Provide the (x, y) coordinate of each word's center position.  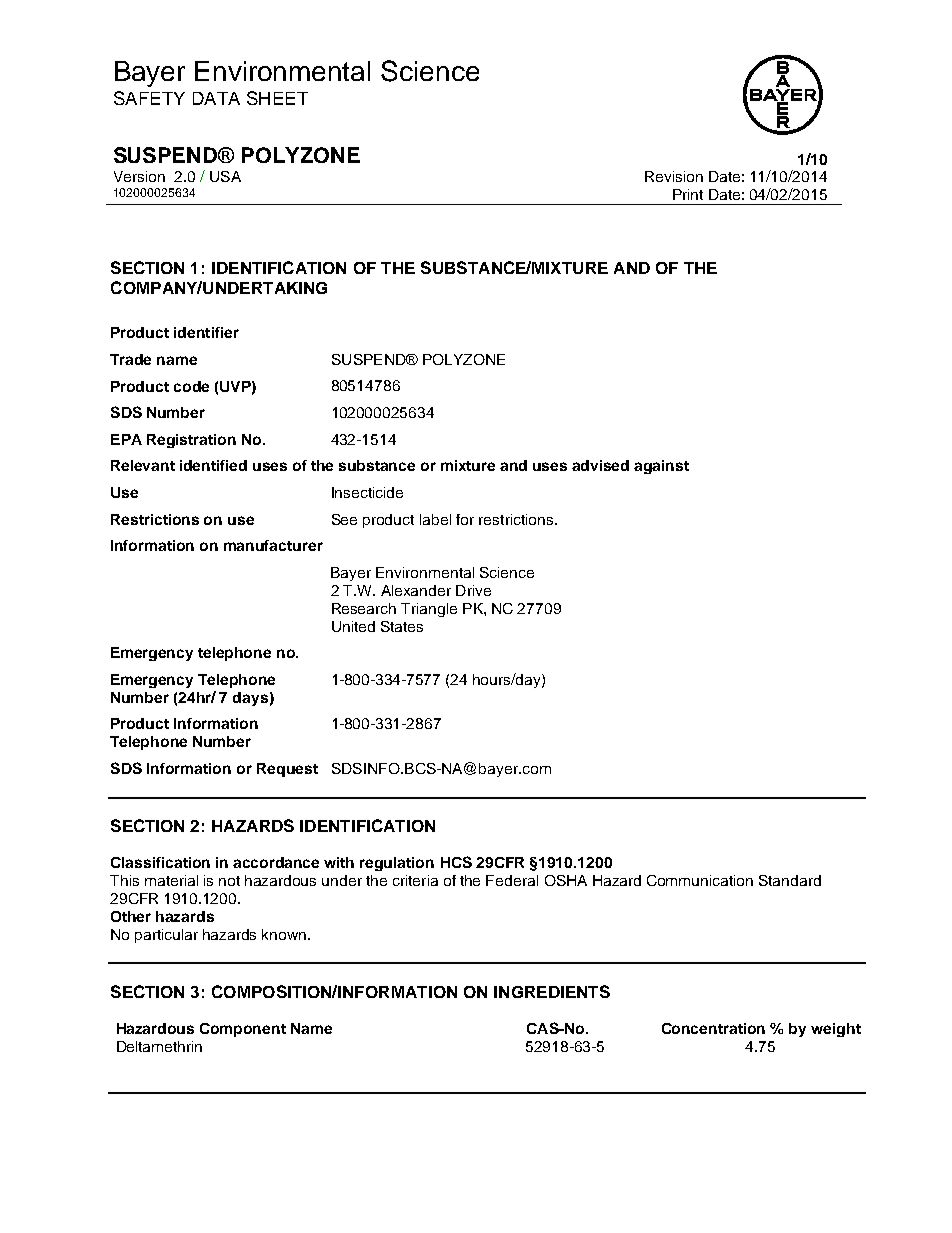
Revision (674, 176)
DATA (216, 98)
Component (243, 1030)
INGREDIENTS (552, 991)
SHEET (277, 98)
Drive (473, 590)
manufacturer (273, 545)
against (661, 467)
